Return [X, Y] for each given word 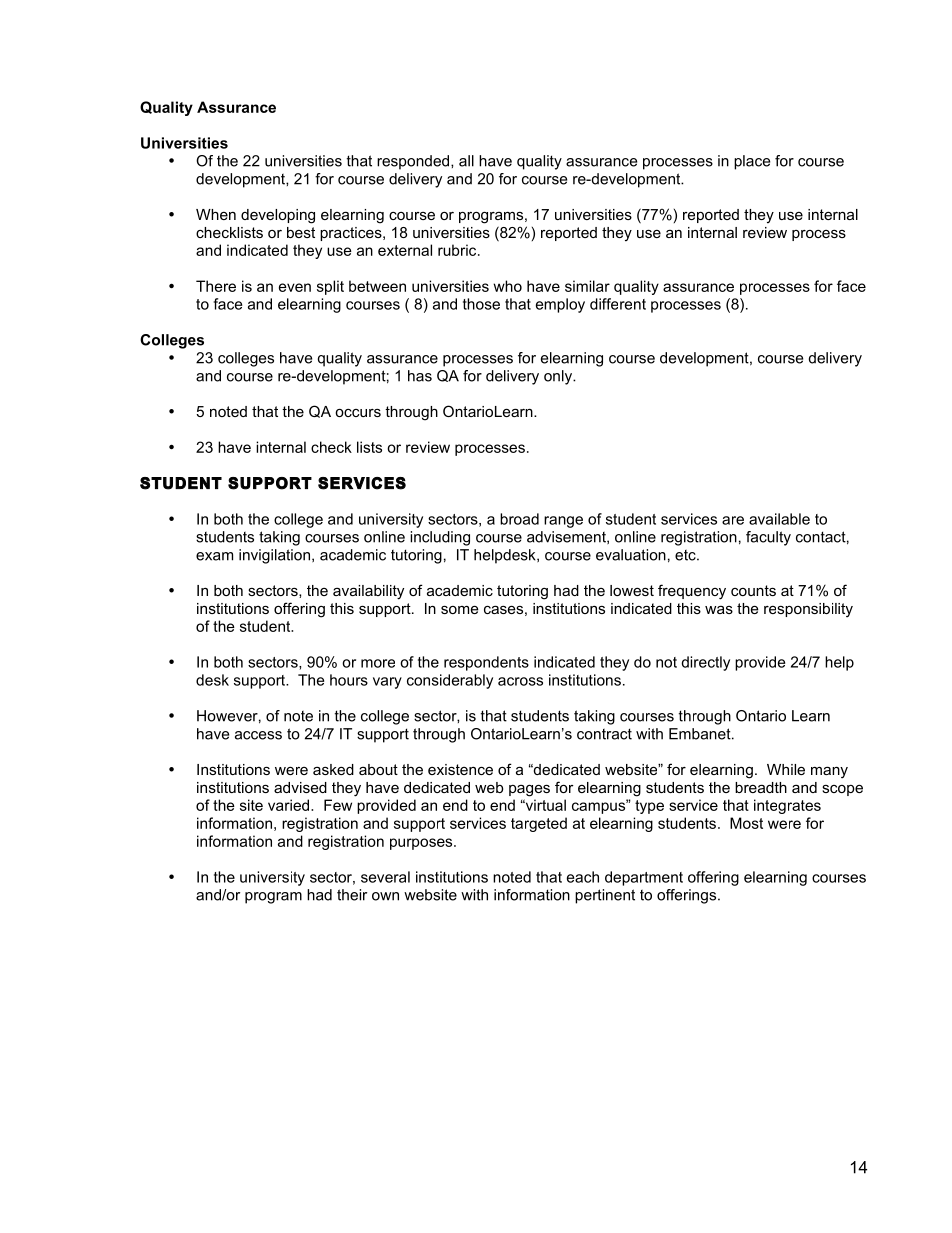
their [352, 895]
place [752, 162]
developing [278, 216]
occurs [358, 413]
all [466, 161]
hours [349, 680]
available [779, 519]
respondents [486, 663]
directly [705, 663]
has [420, 376]
